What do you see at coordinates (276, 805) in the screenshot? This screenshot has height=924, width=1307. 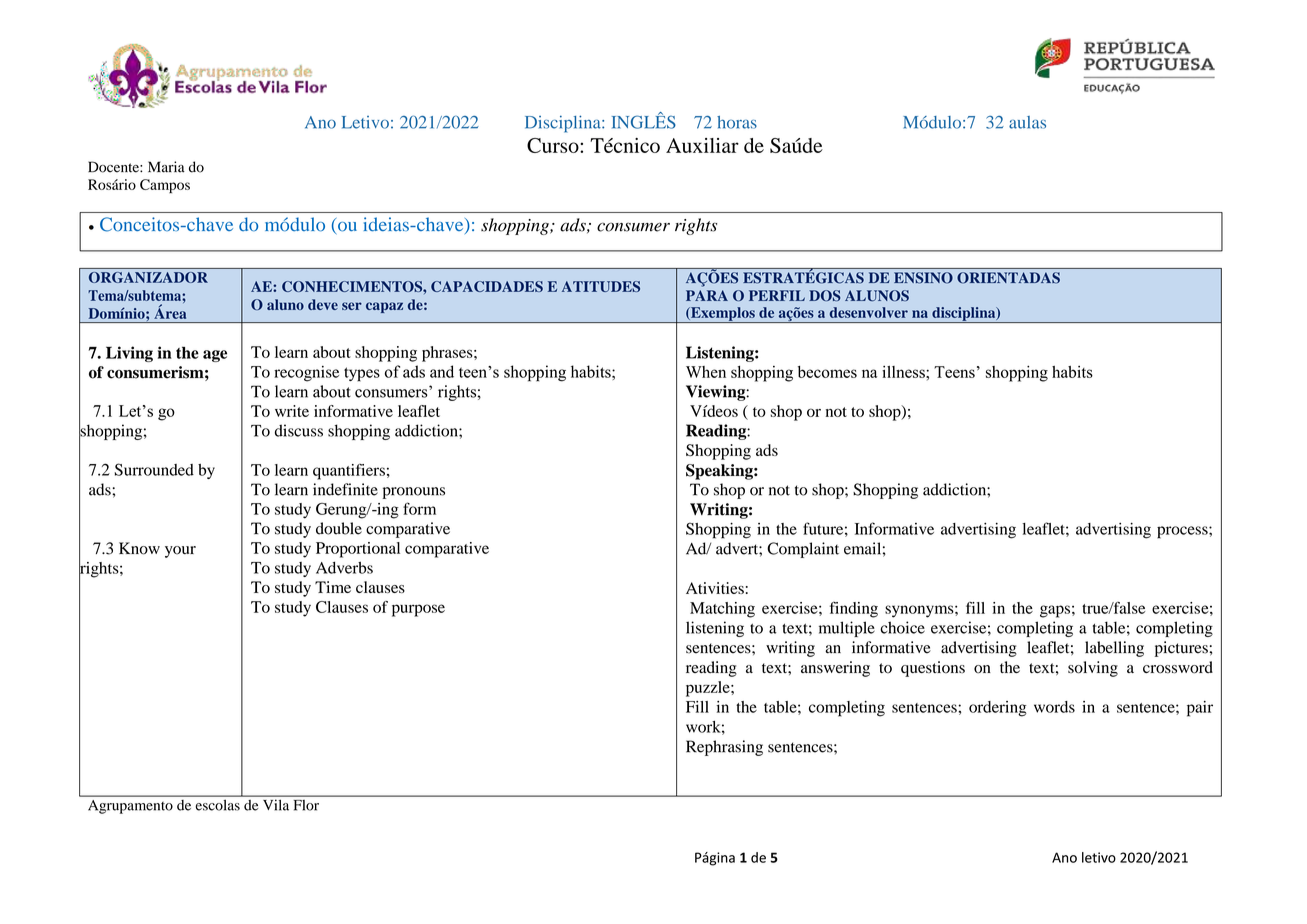 I see `Vila` at bounding box center [276, 805].
